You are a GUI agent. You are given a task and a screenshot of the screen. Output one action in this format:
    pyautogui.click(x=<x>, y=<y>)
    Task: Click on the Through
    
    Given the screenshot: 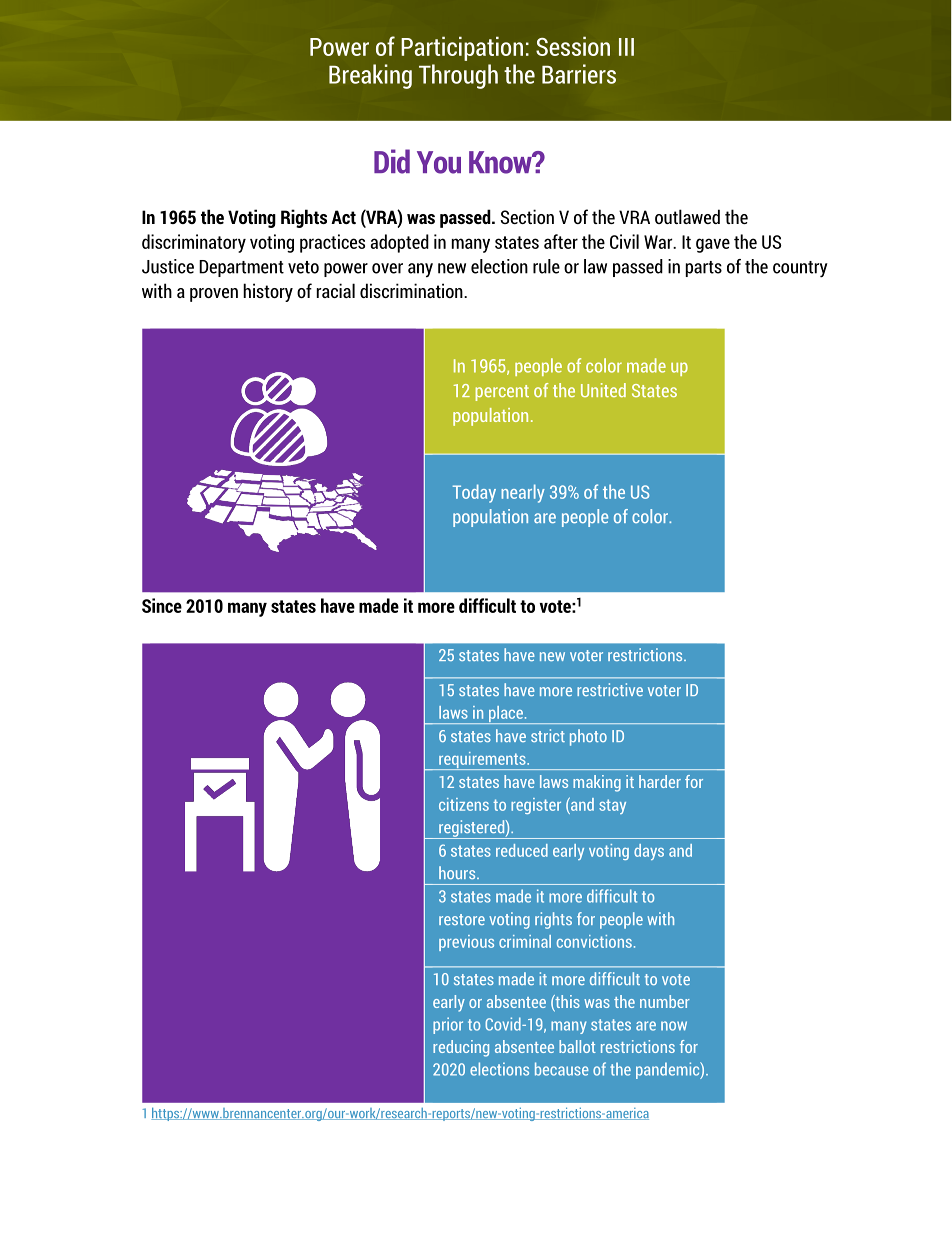 What is the action you would take?
    pyautogui.click(x=458, y=76)
